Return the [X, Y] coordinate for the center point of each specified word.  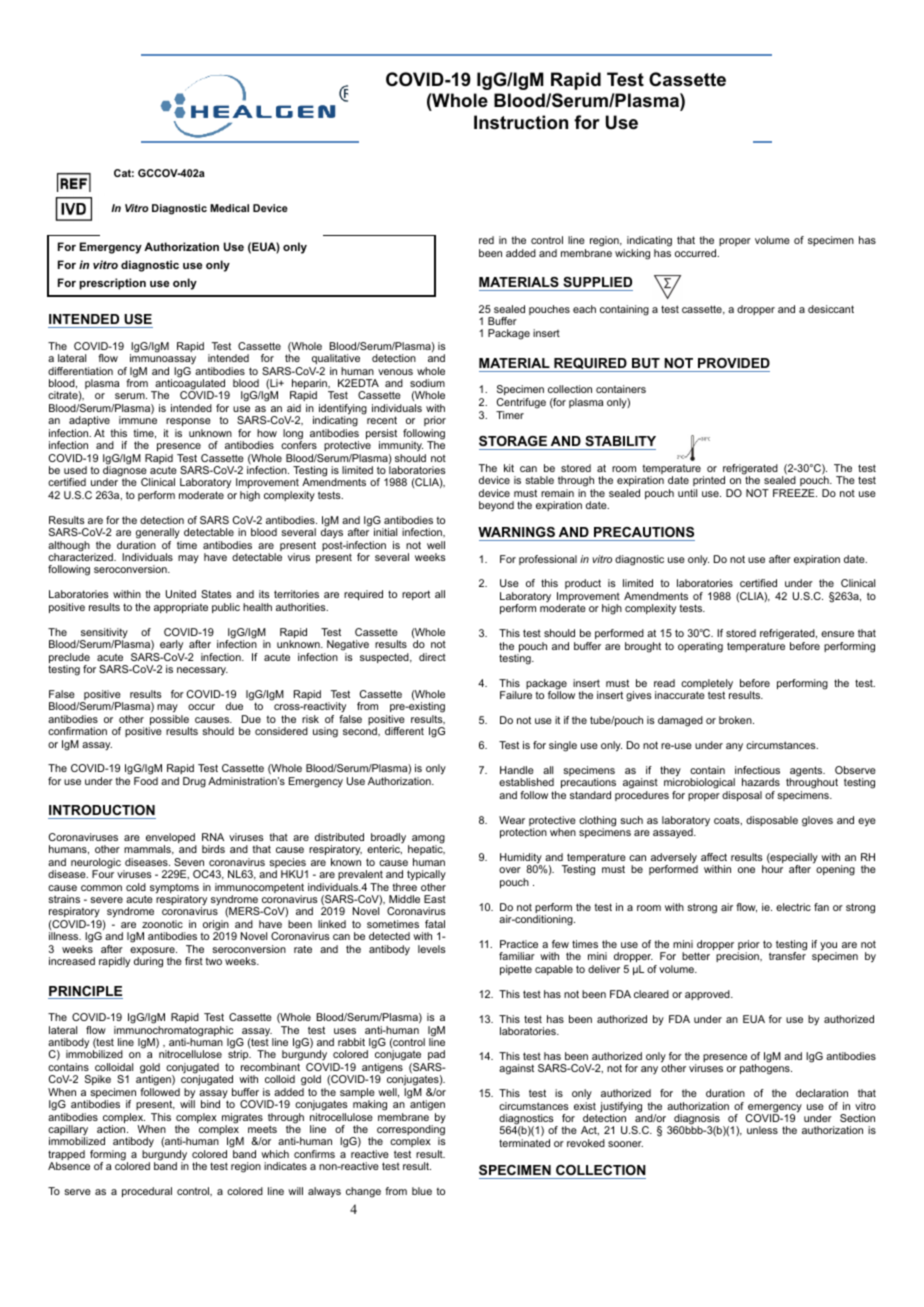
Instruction [521, 122]
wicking [632, 254]
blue [422, 1191]
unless [762, 1130]
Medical [229, 208]
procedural [147, 1192]
